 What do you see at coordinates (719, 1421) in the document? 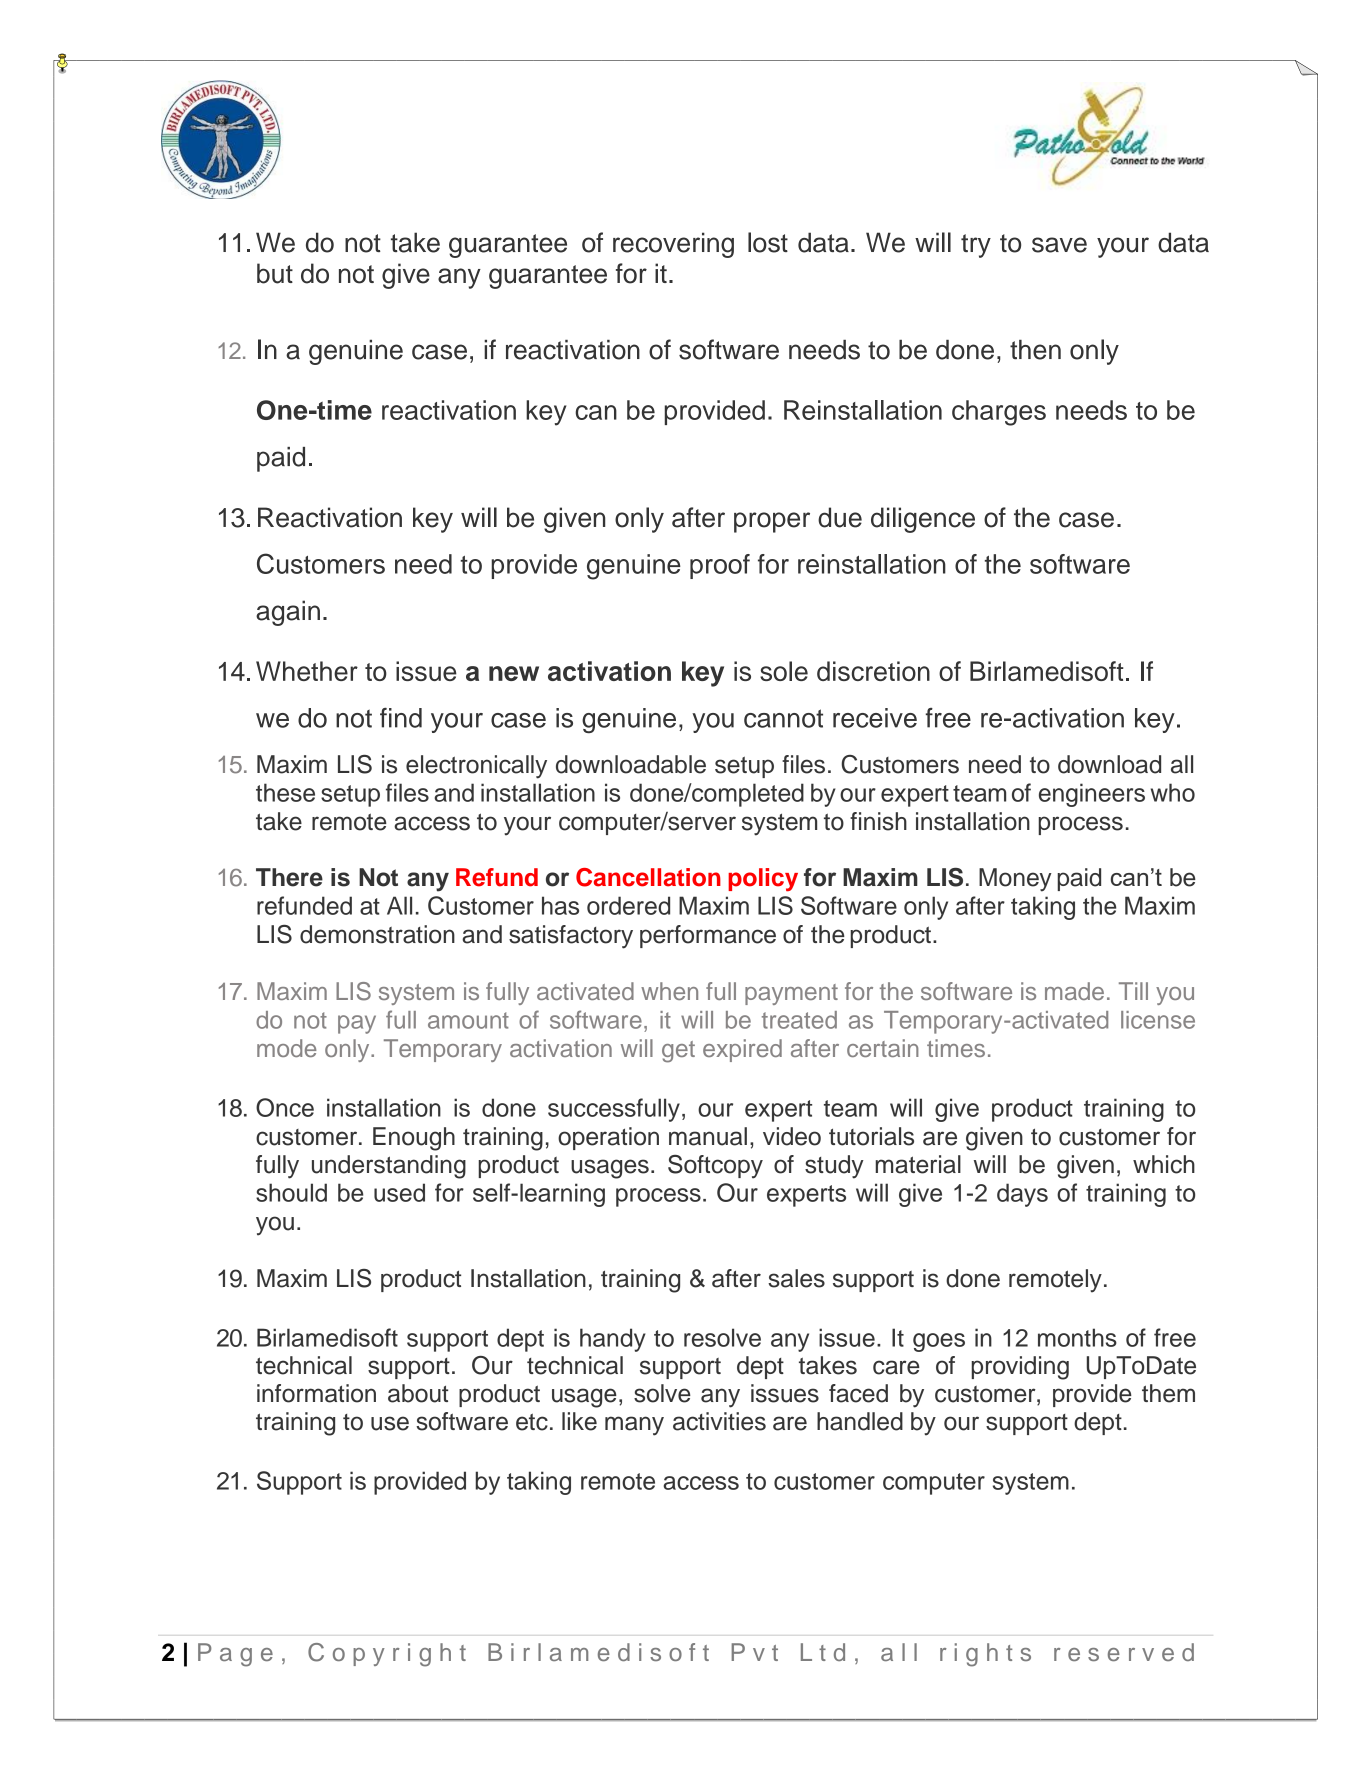
I see `activities` at bounding box center [719, 1421].
